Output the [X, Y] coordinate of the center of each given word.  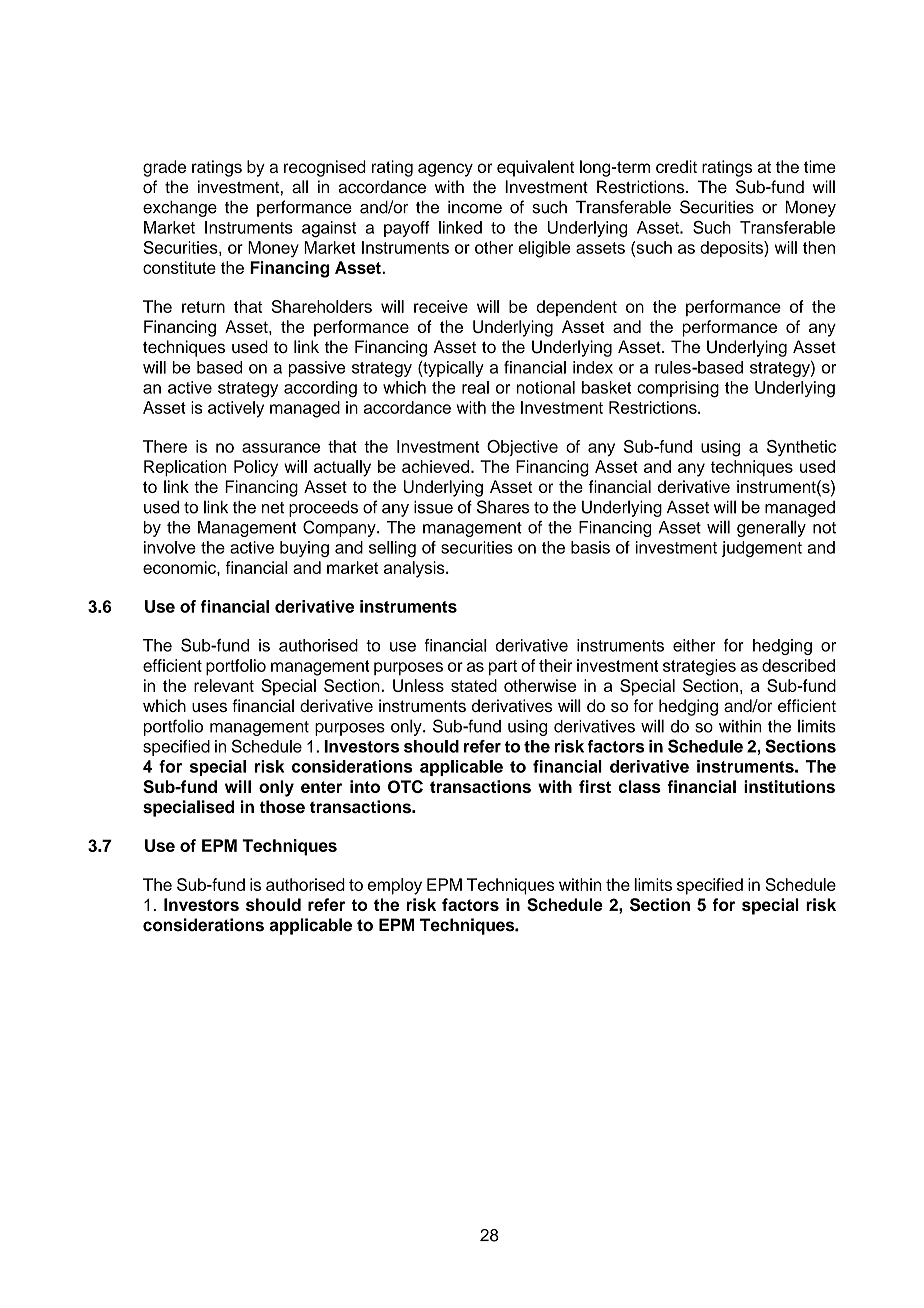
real [475, 387]
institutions [789, 786]
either [694, 645]
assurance [281, 448]
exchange [180, 208]
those [282, 806]
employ [395, 886]
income [475, 207]
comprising [678, 389]
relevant [224, 685]
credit [676, 166]
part [503, 667]
